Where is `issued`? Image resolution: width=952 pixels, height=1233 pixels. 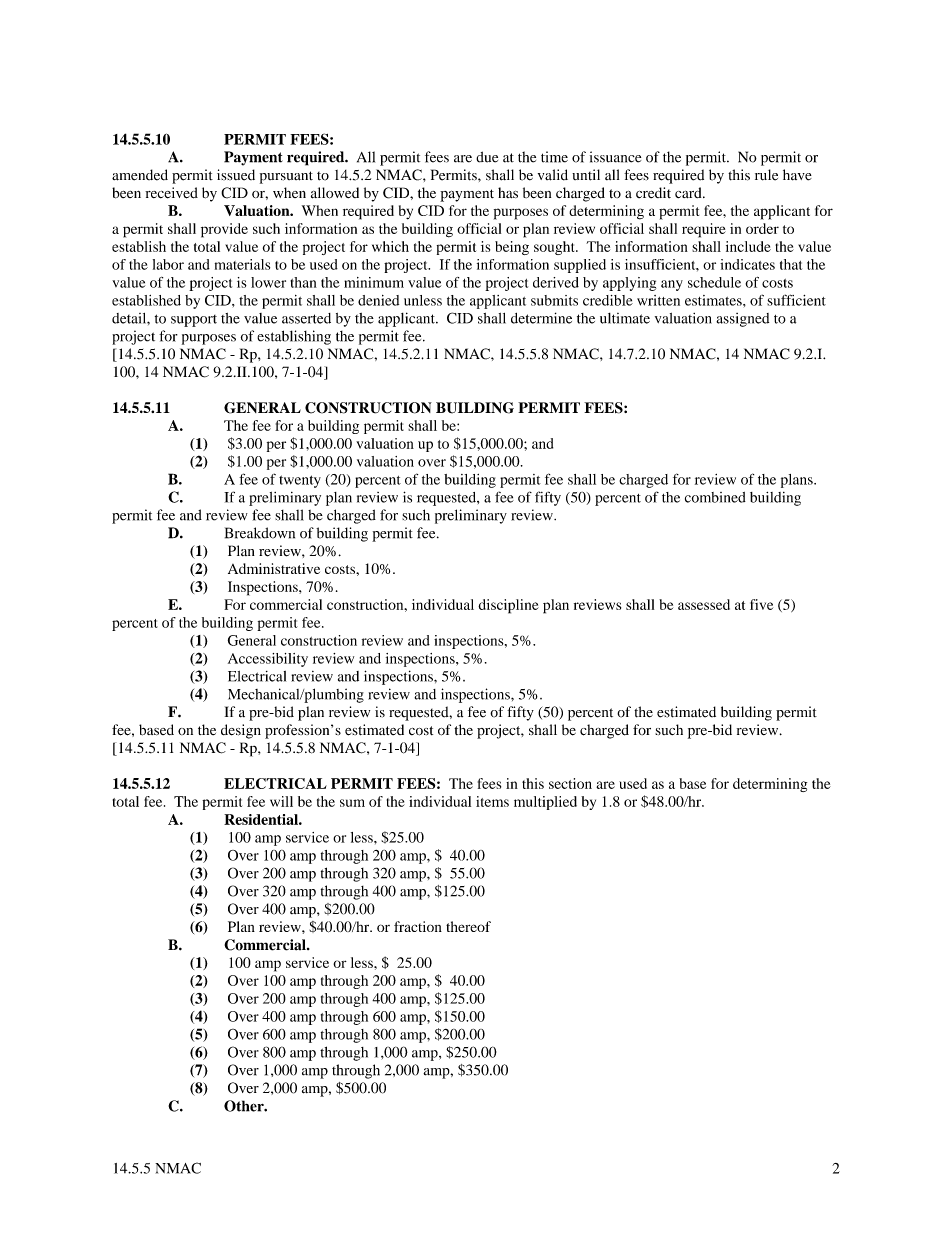 issued is located at coordinates (236, 175).
